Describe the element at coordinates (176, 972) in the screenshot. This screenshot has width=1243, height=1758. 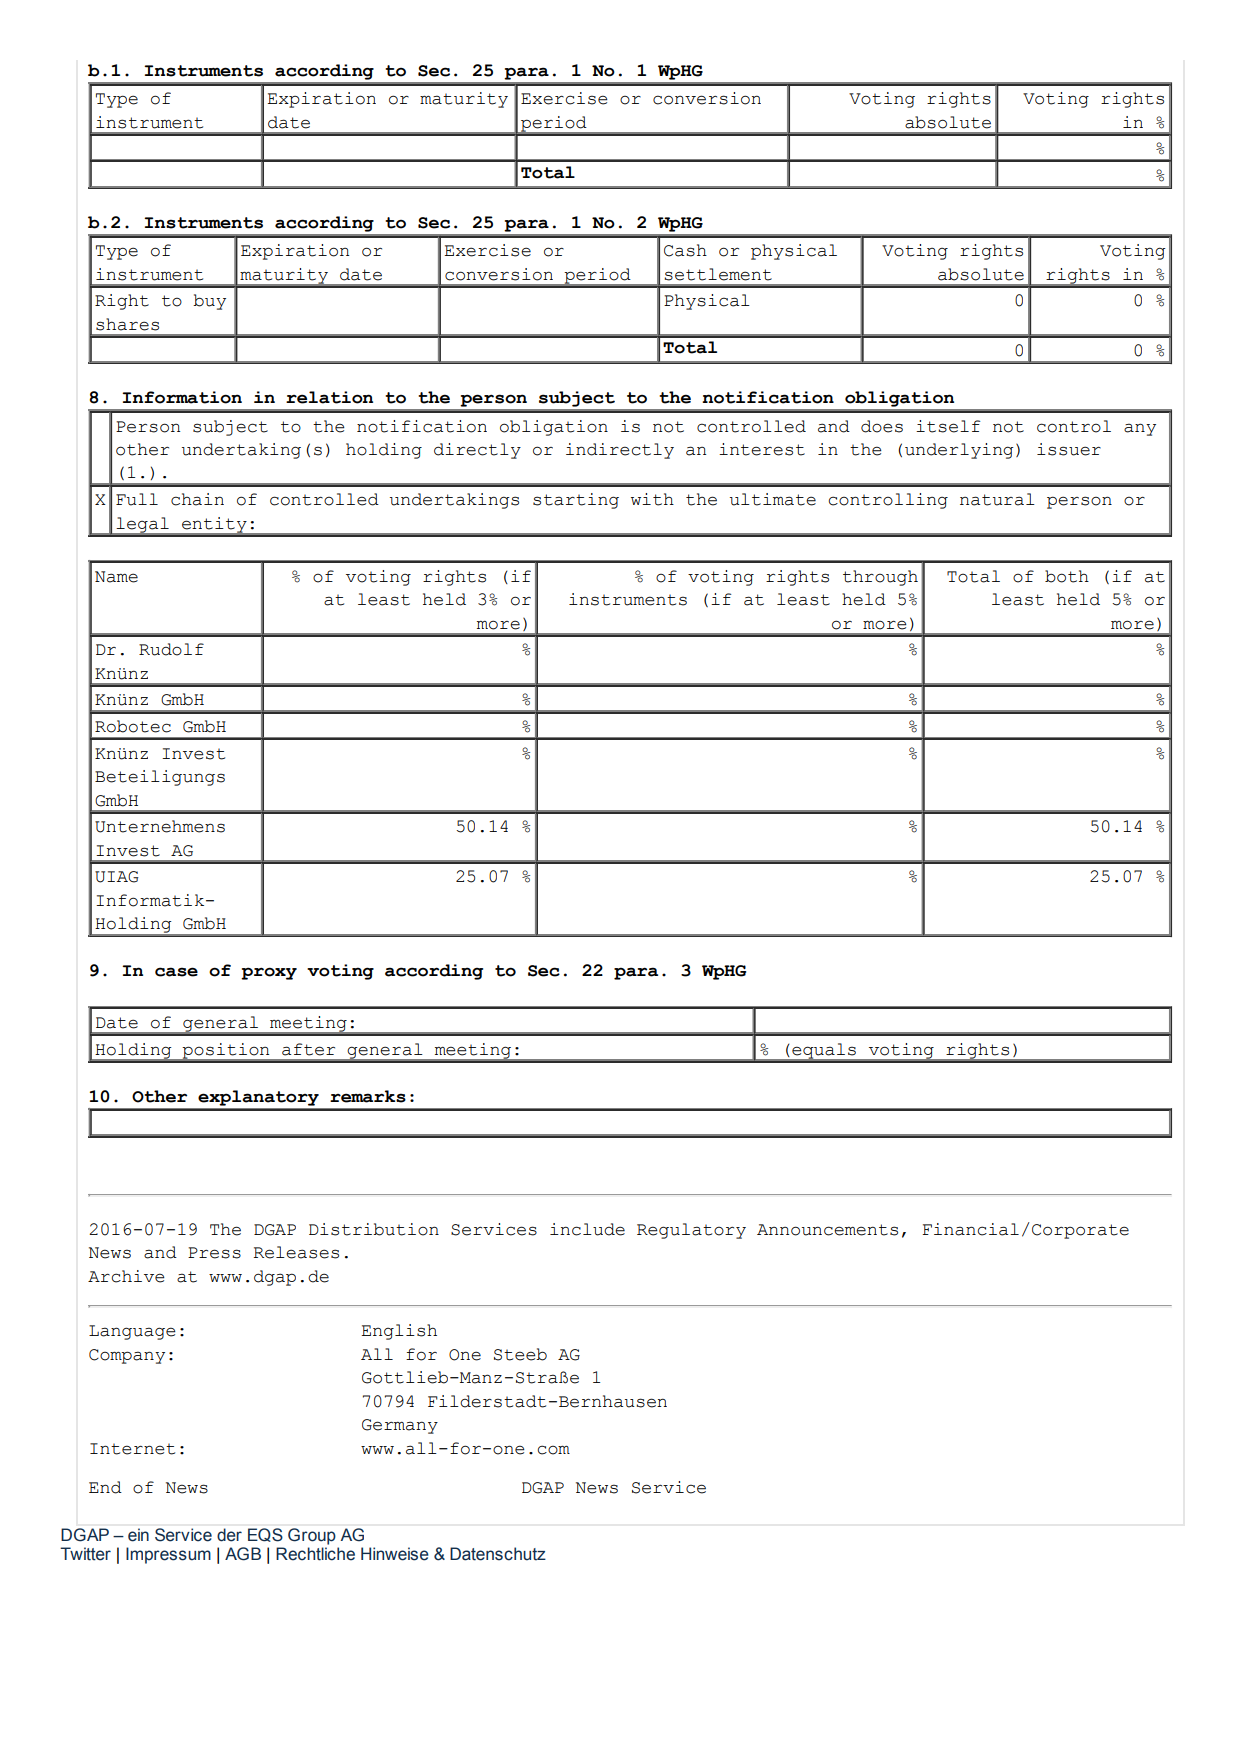
I see `case` at that location.
